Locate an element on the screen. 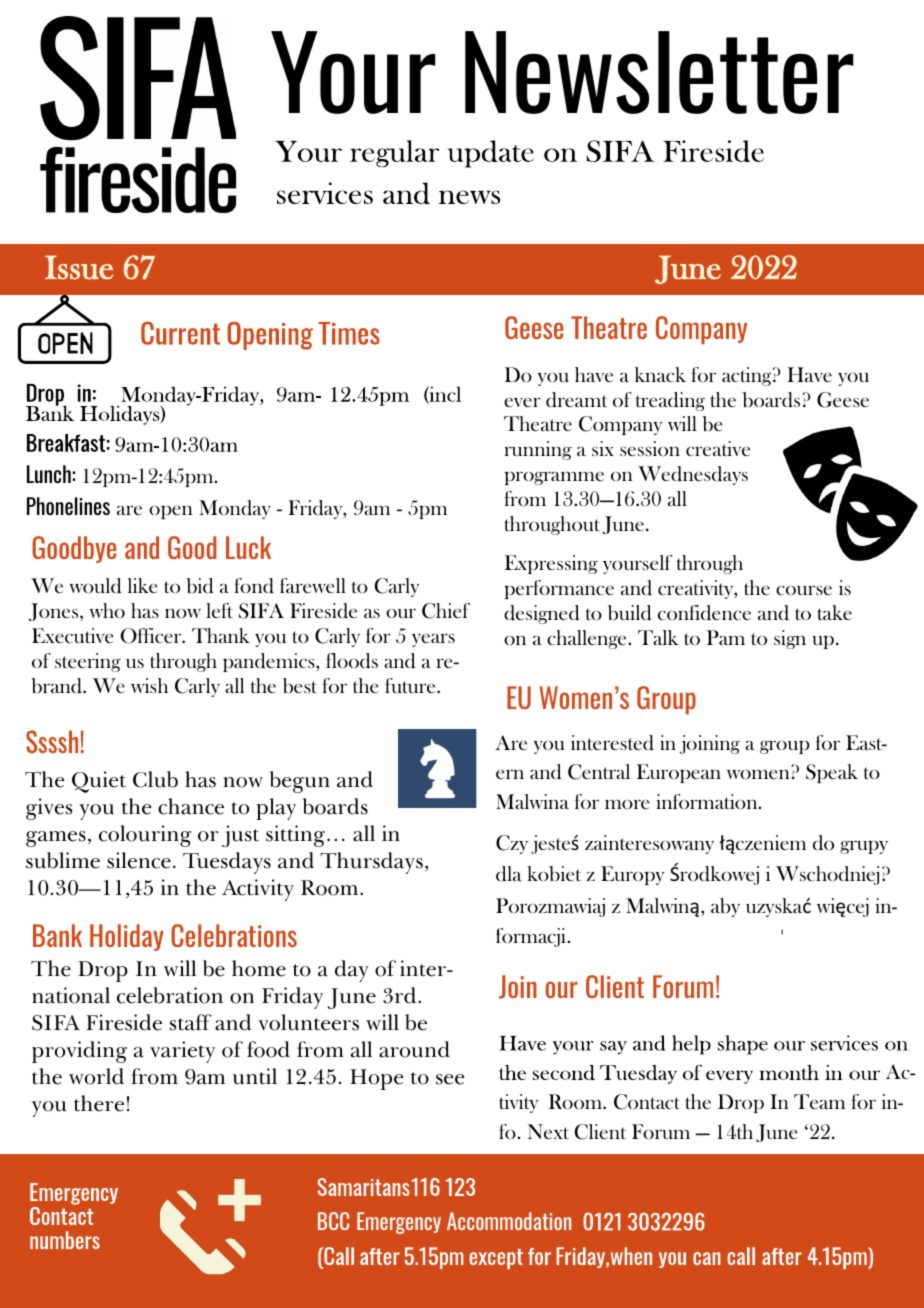  Officer is located at coordinates (152, 636).
